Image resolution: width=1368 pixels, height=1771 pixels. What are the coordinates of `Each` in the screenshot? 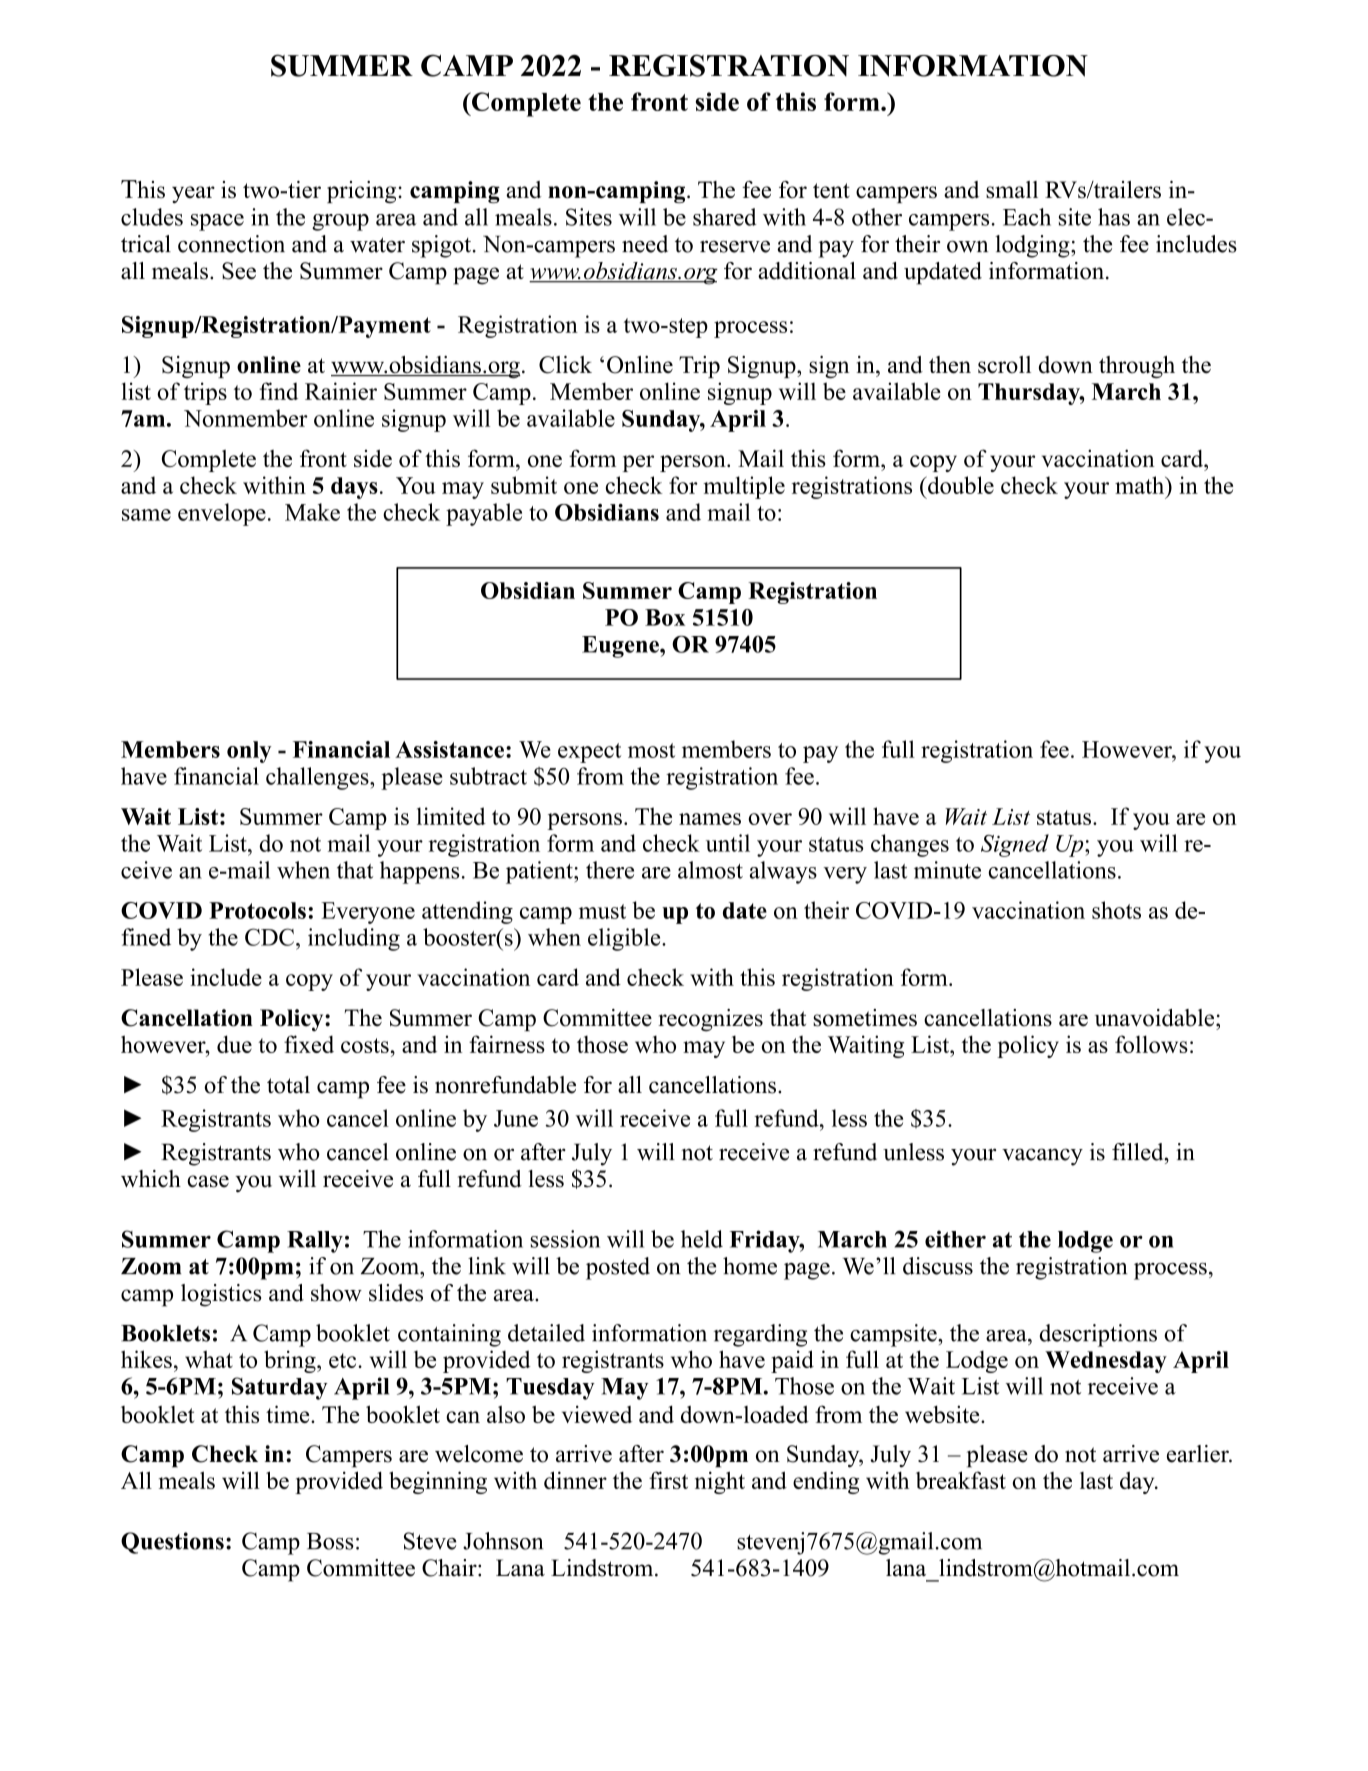 It's located at (1027, 217).
